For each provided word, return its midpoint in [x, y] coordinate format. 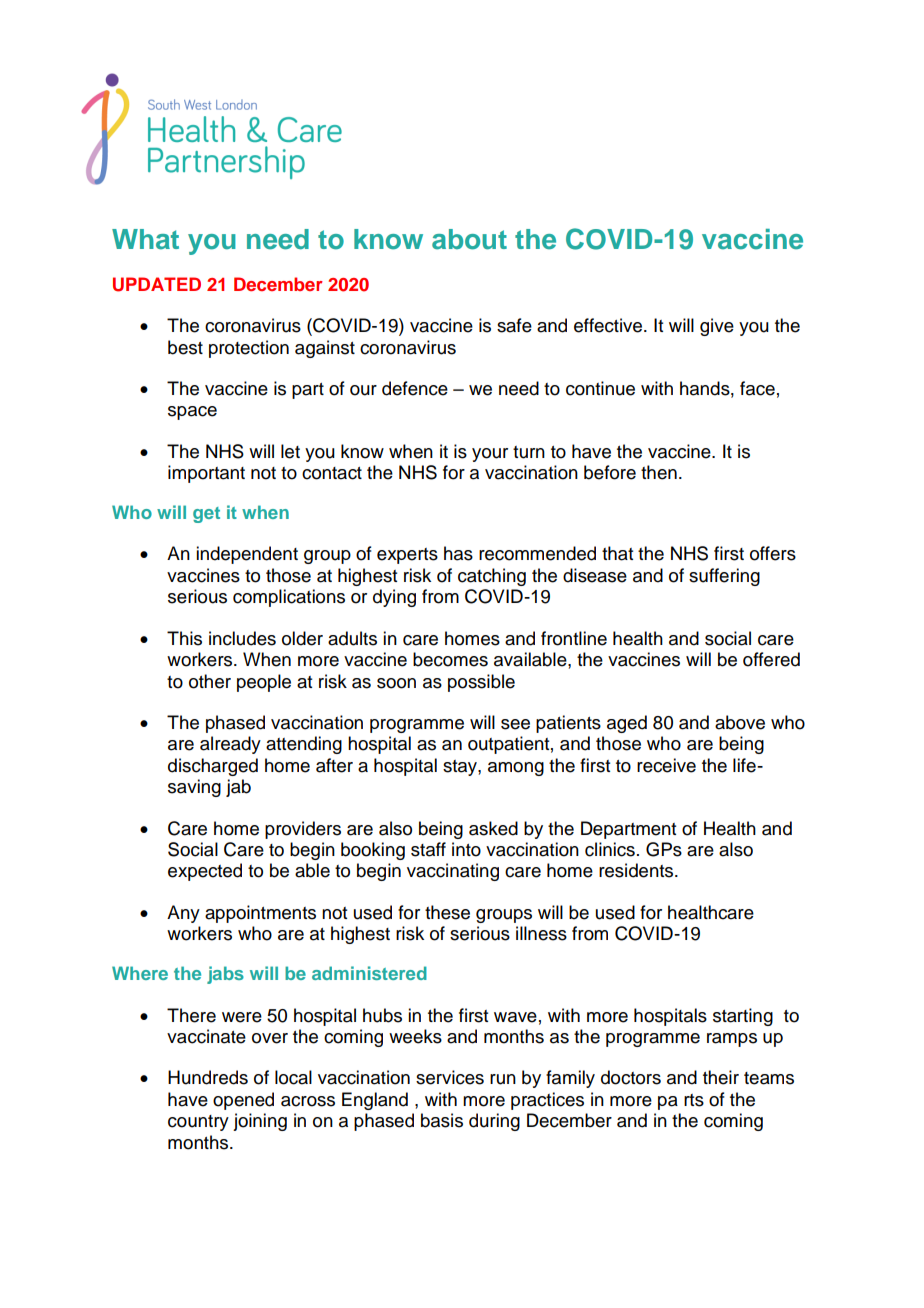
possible [481, 683]
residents [637, 870]
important [206, 474]
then [659, 472]
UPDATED [157, 284]
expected [205, 872]
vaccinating [453, 872]
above [740, 722]
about [469, 239]
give [717, 327]
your [490, 455]
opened [243, 1101]
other [210, 681]
